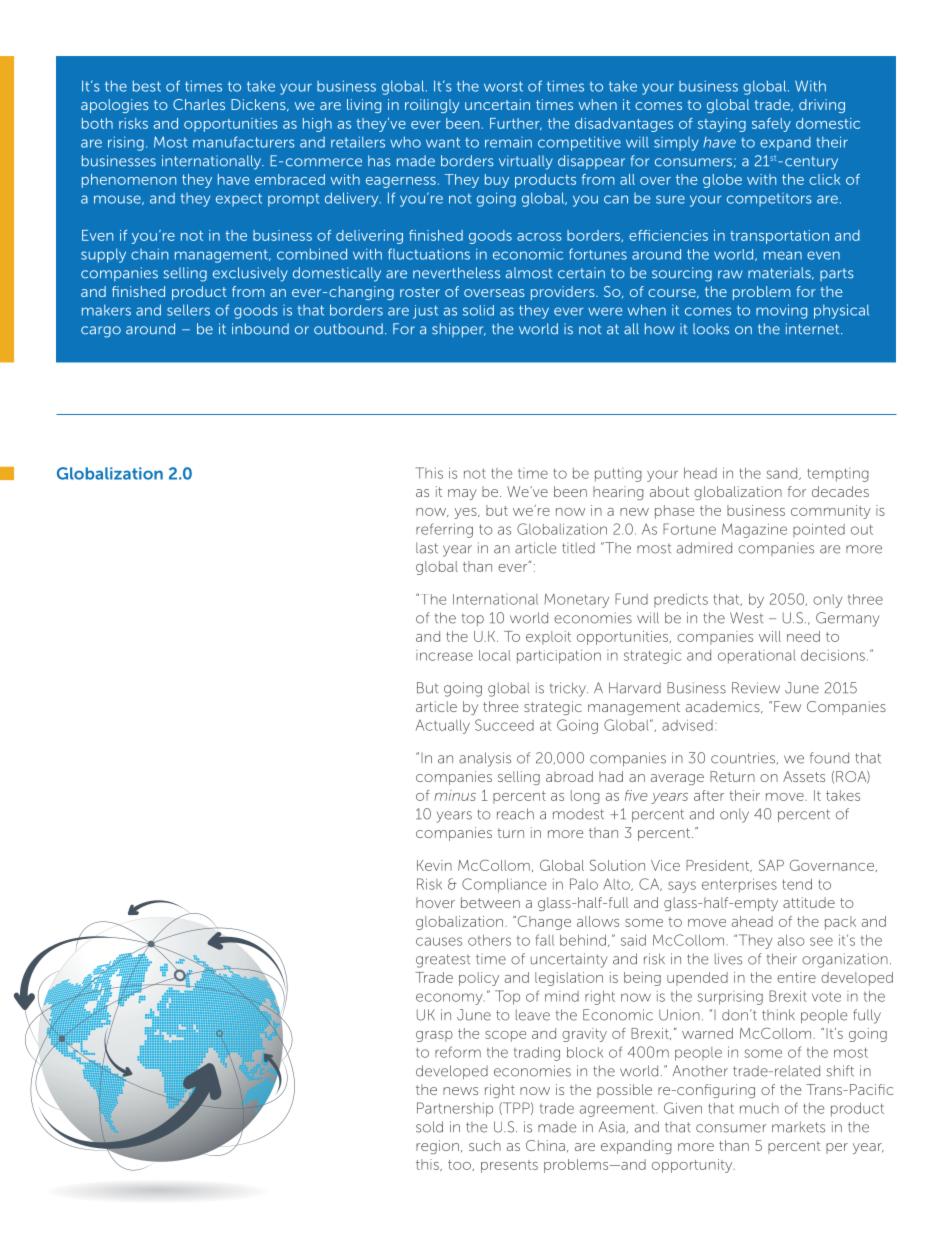  What do you see at coordinates (459, 330) in the screenshot?
I see `shipper` at bounding box center [459, 330].
